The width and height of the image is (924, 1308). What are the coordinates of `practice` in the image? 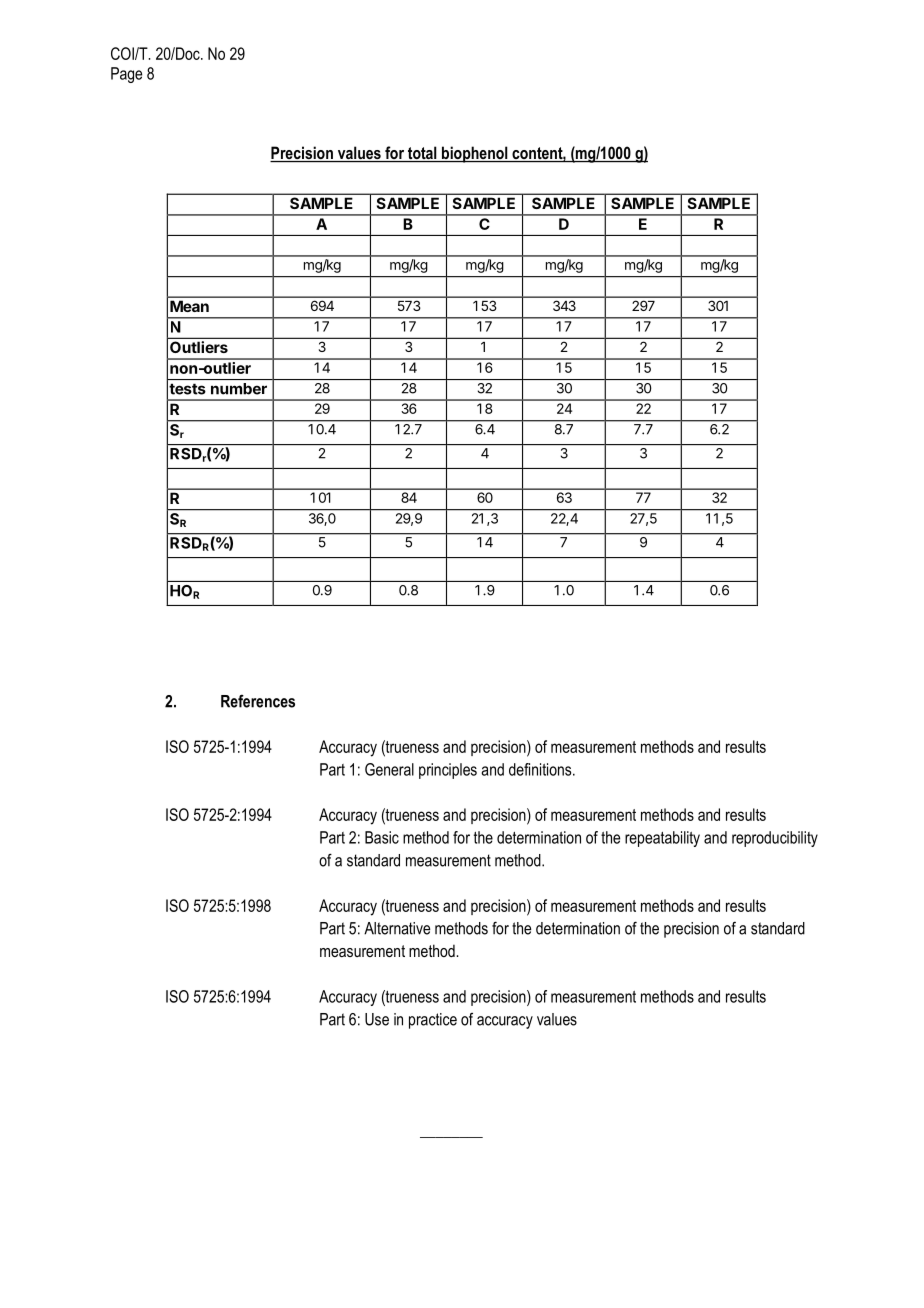 It's located at (433, 1021).
